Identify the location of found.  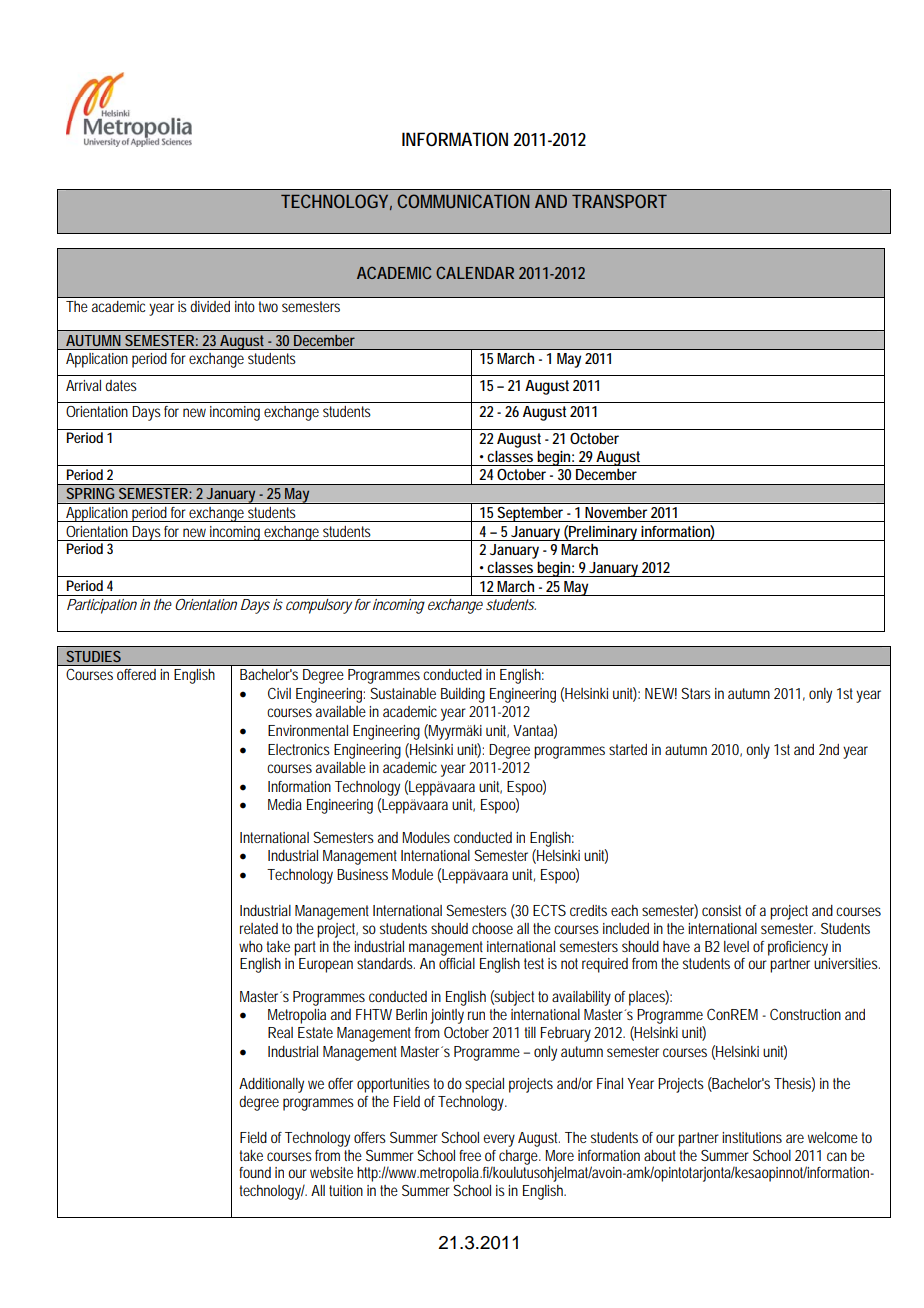
(255, 1172).
